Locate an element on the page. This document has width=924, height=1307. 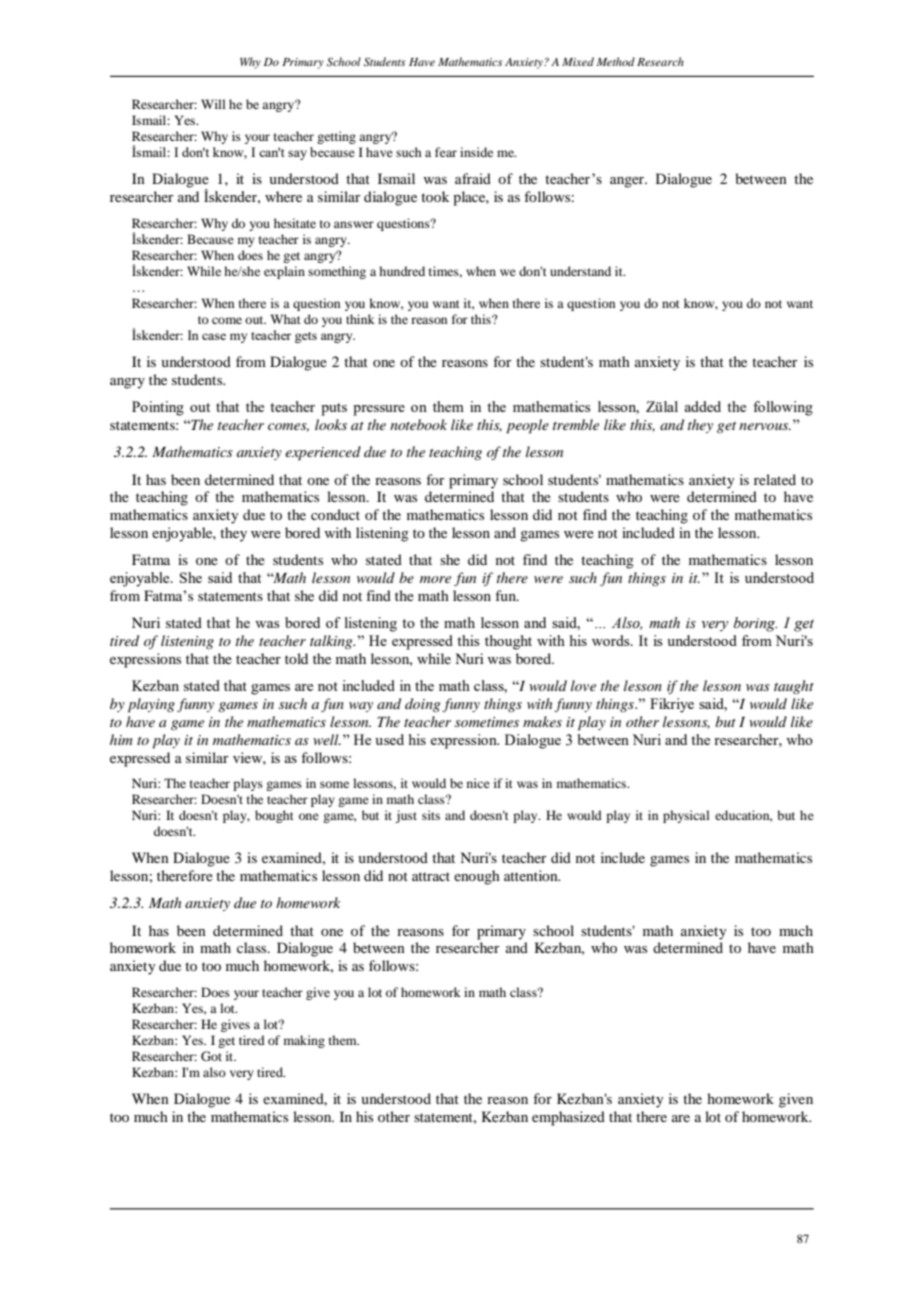
told is located at coordinates (296, 658).
